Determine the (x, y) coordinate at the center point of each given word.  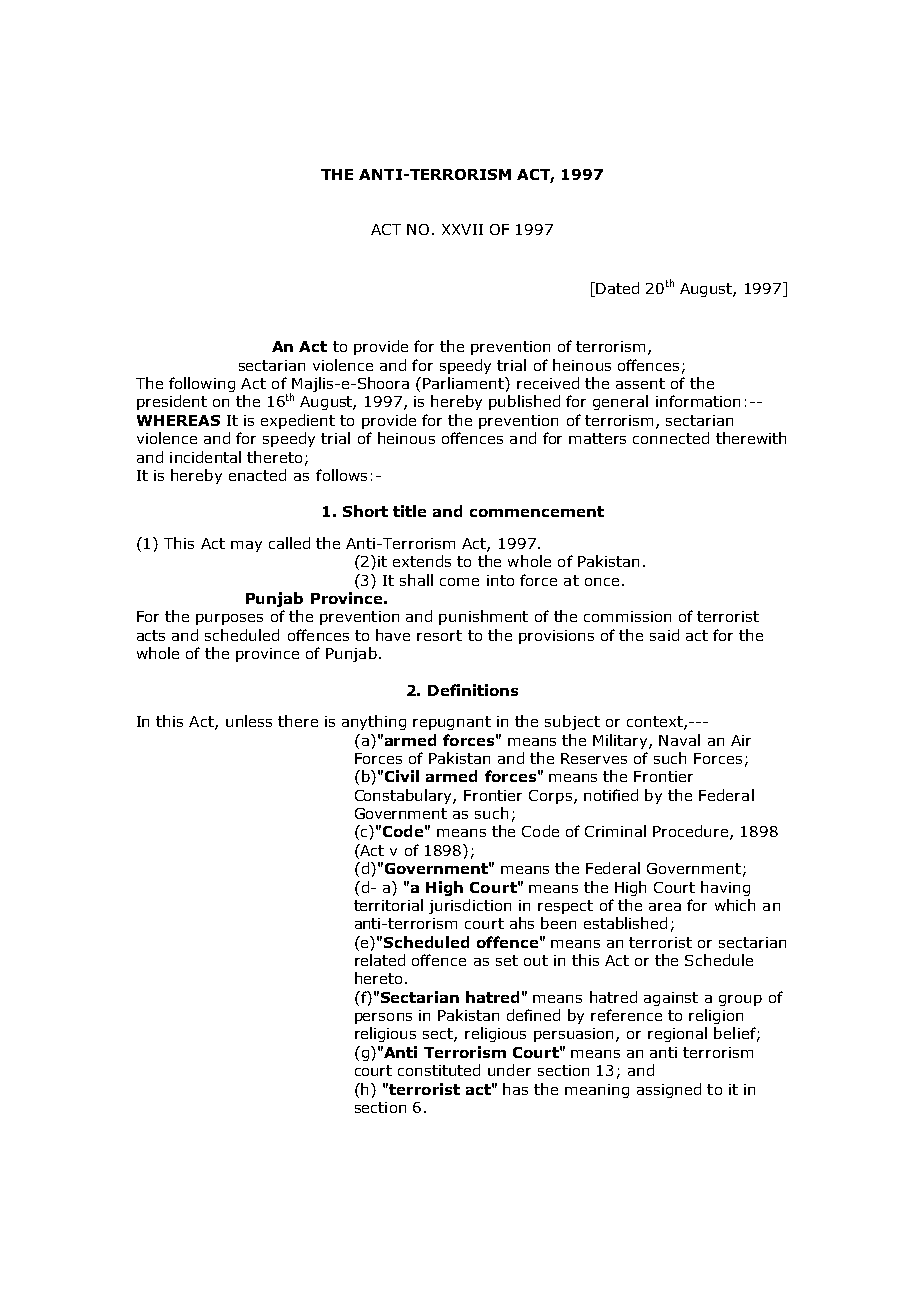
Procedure (692, 832)
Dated (616, 288)
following (202, 384)
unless (249, 721)
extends (422, 561)
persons (383, 1018)
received (548, 383)
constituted (439, 1070)
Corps (550, 797)
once (602, 582)
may (246, 546)
